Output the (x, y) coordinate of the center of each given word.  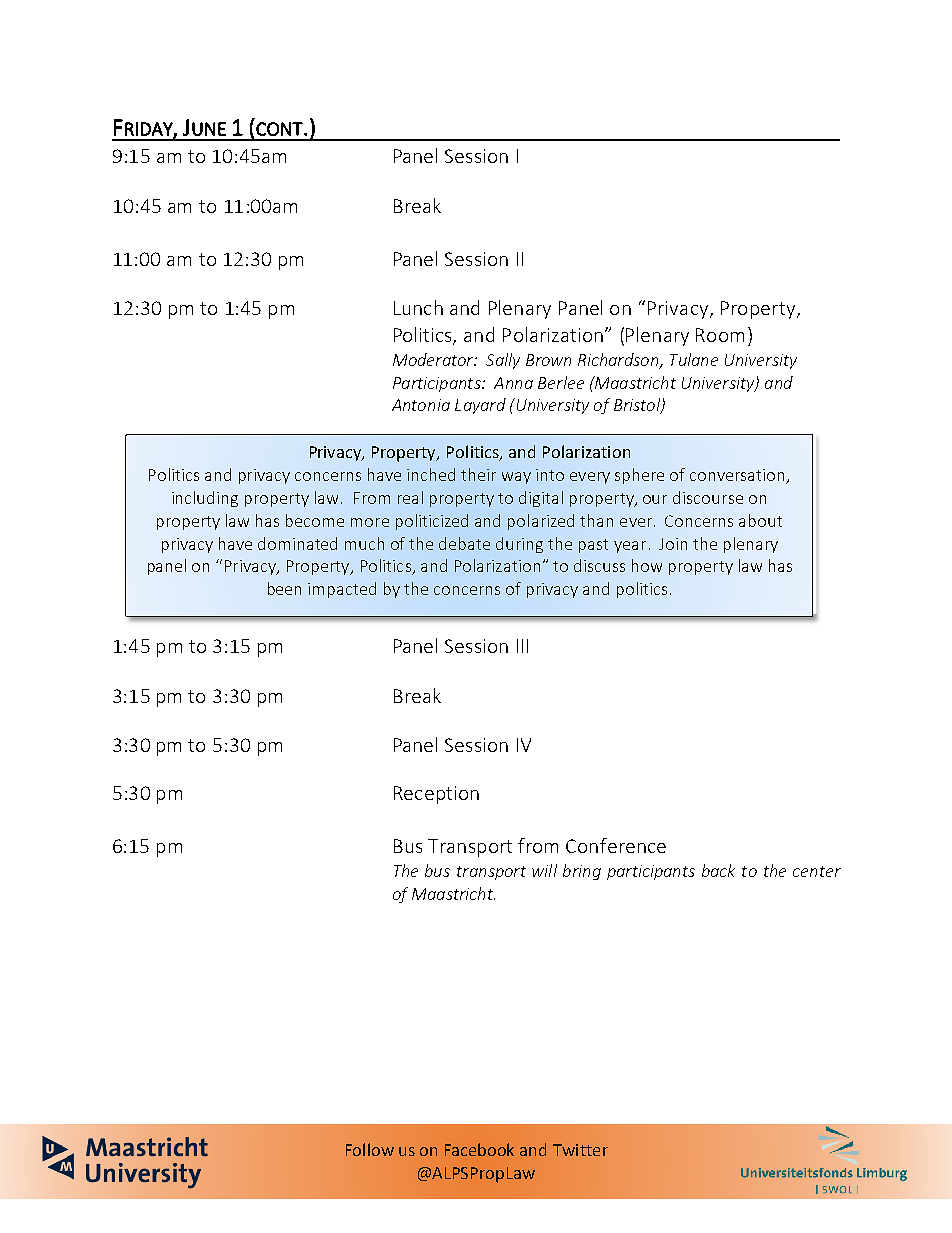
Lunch (418, 307)
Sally (503, 361)
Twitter (580, 1150)
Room (720, 335)
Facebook (479, 1149)
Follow (370, 1149)
